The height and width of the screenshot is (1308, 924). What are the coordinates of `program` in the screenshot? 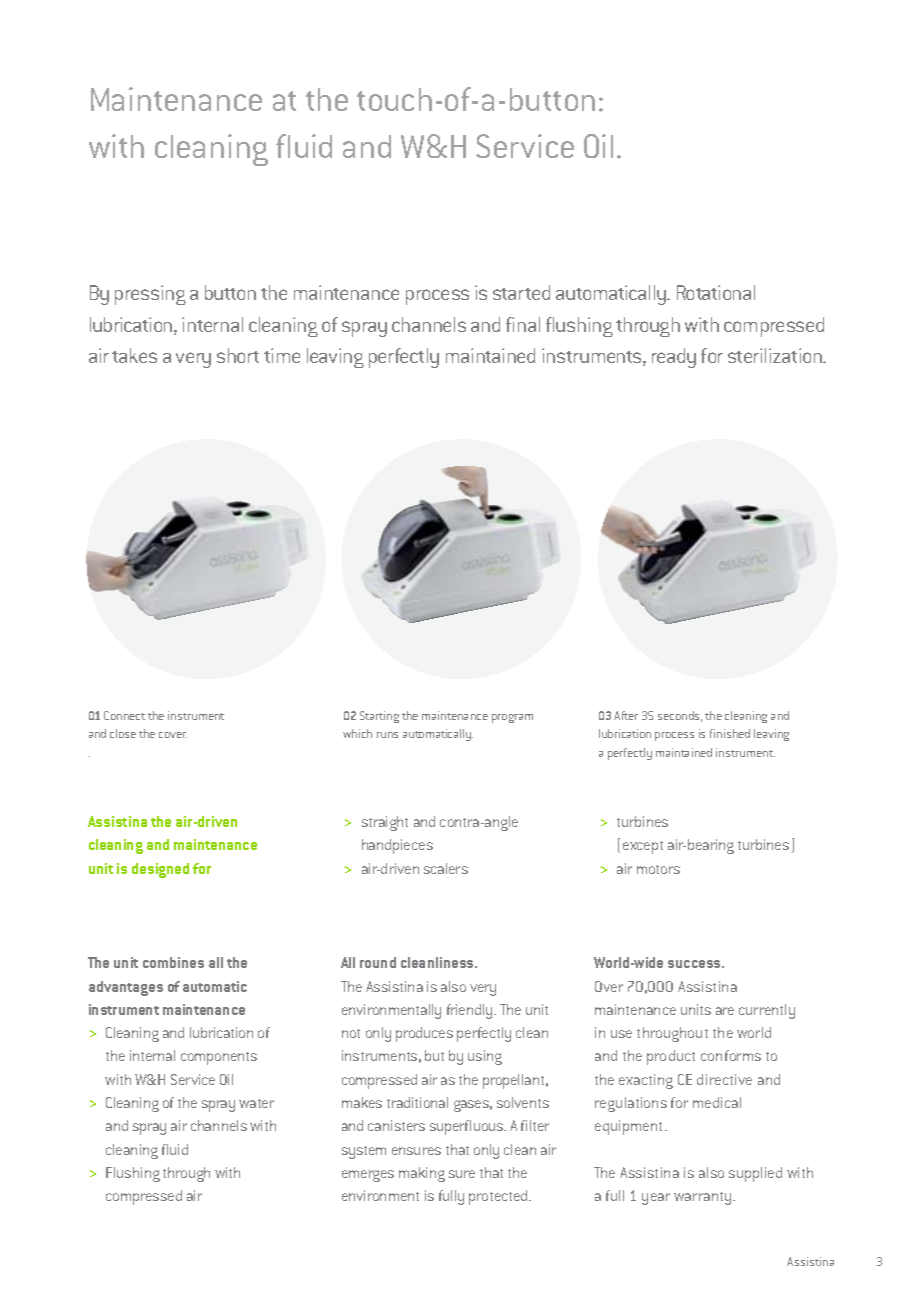 It's located at (512, 718).
